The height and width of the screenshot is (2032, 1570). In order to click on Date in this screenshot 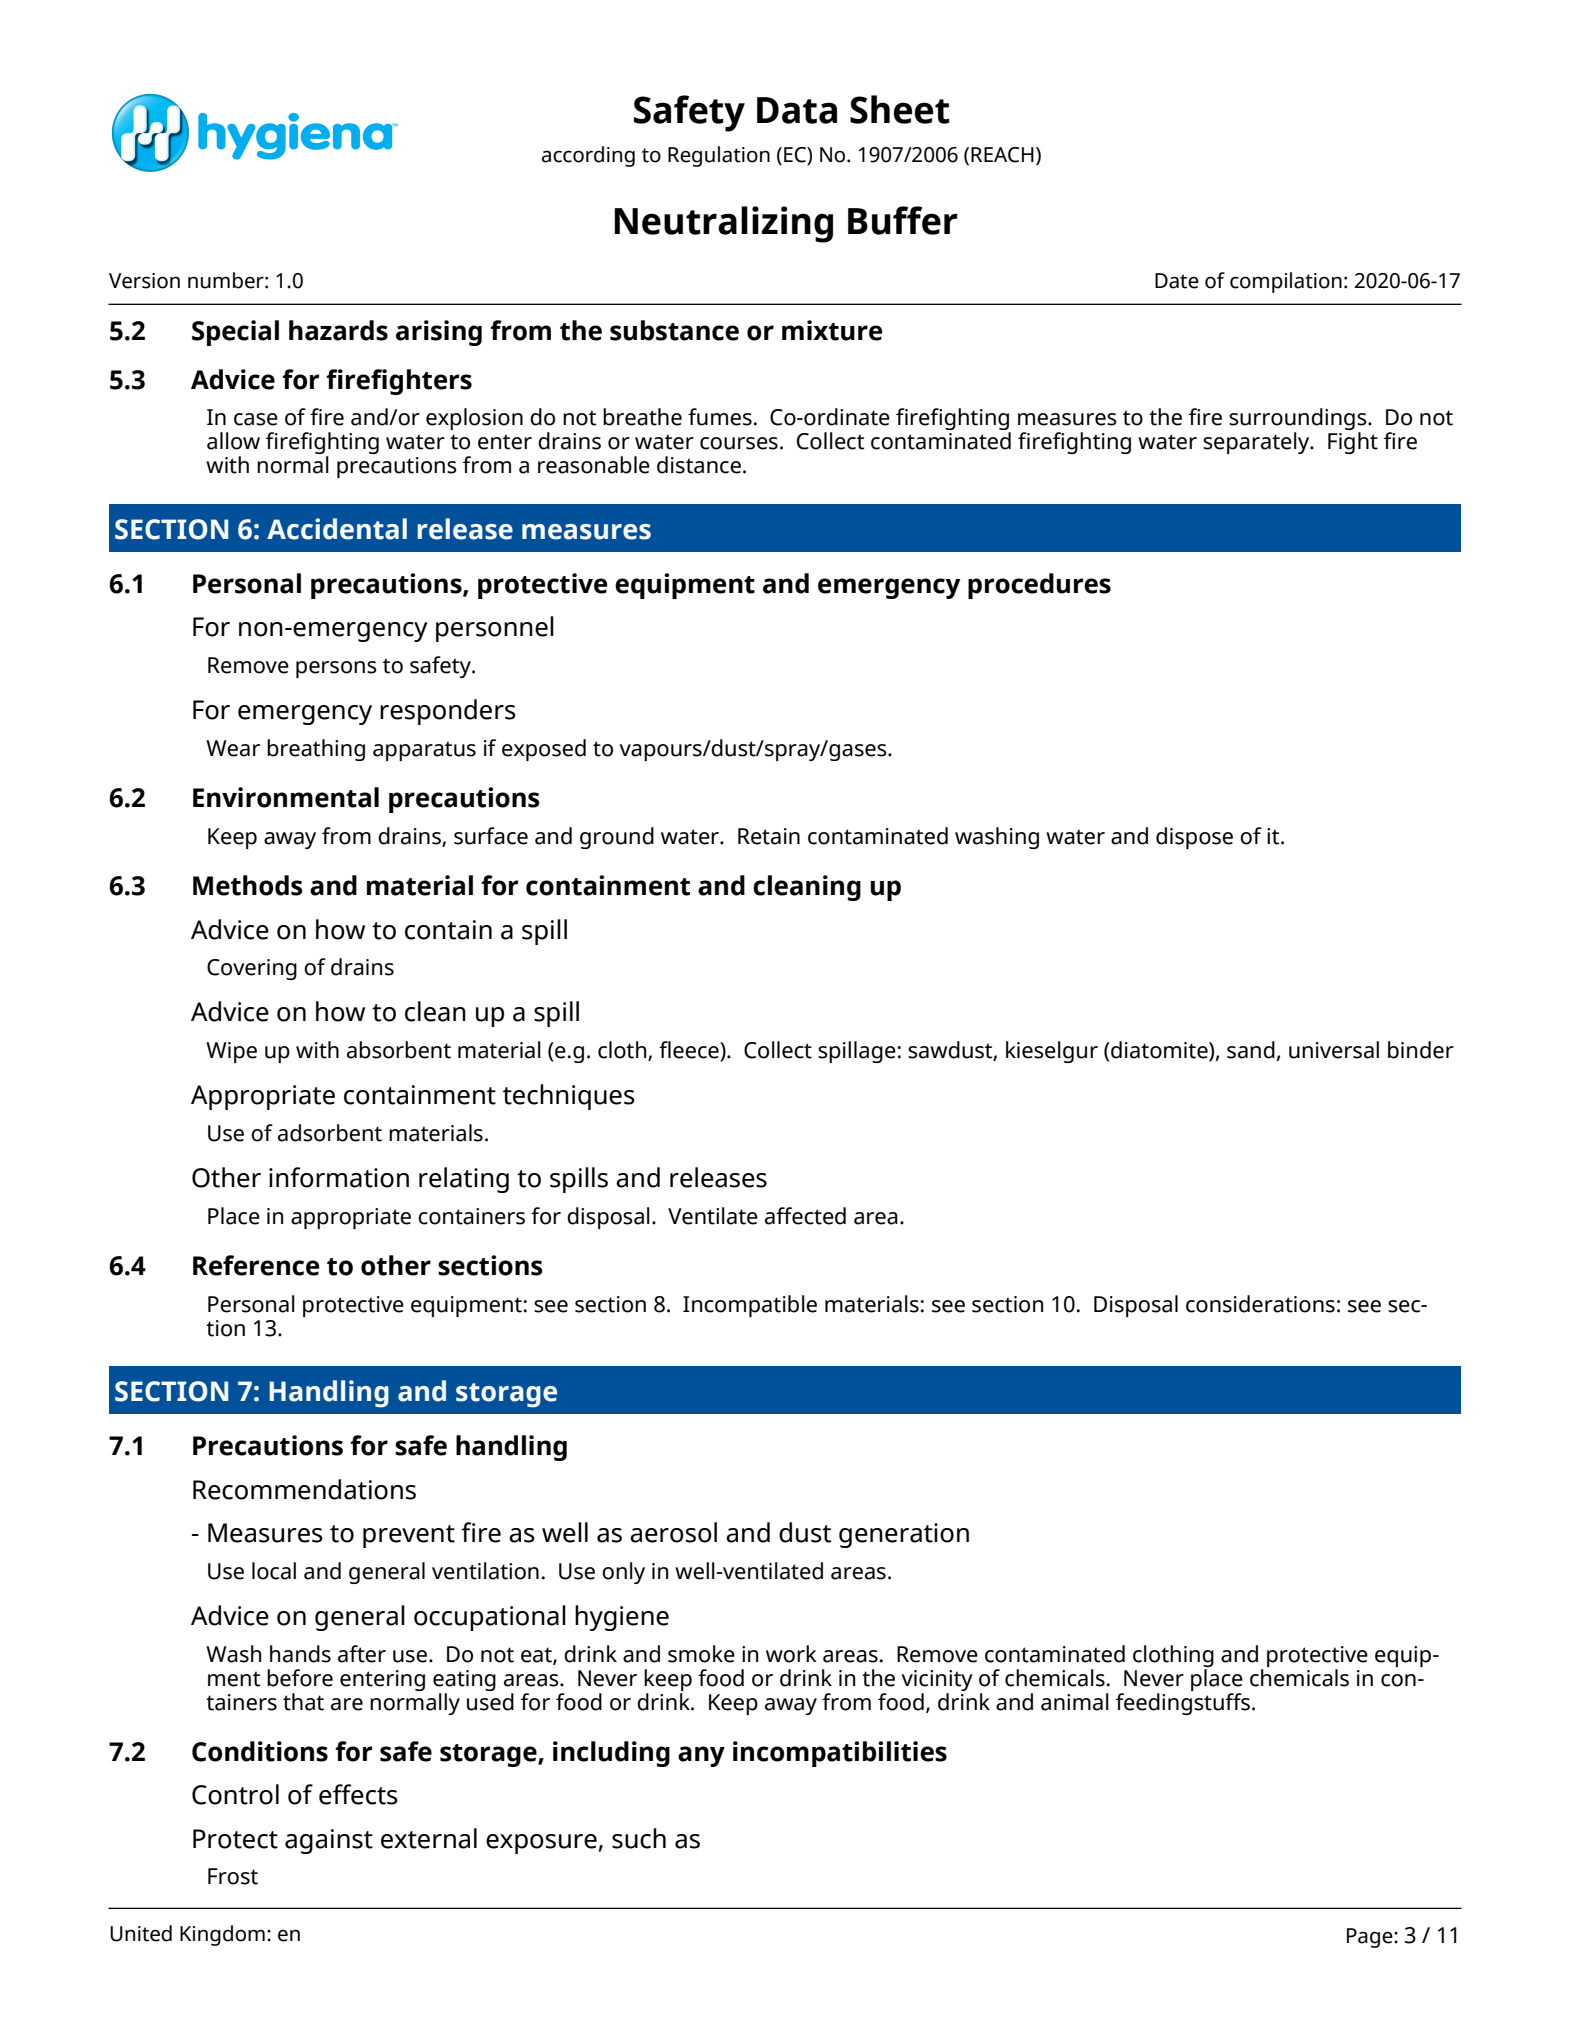, I will do `click(1177, 281)`.
